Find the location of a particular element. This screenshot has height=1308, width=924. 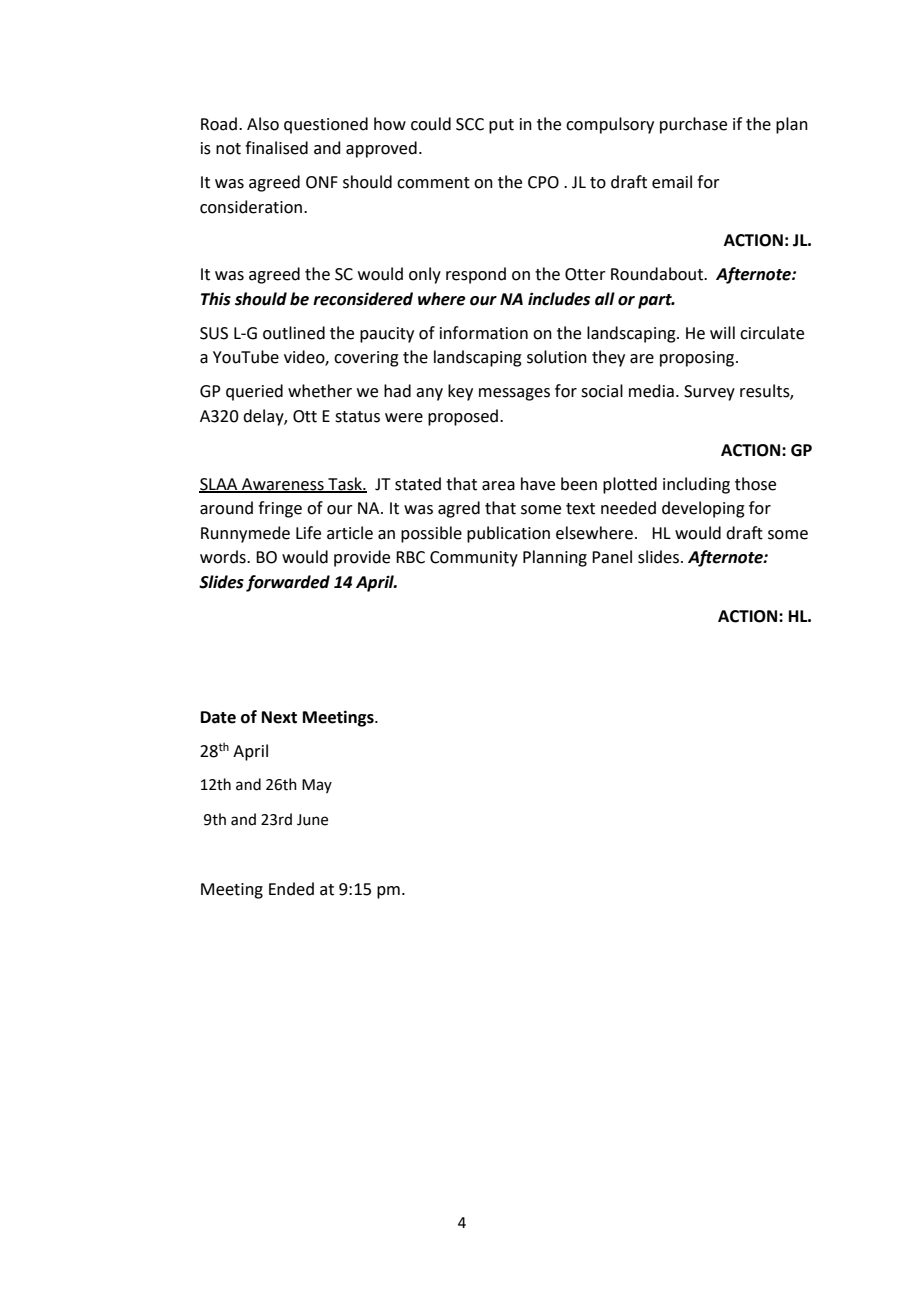

June is located at coordinates (312, 820).
